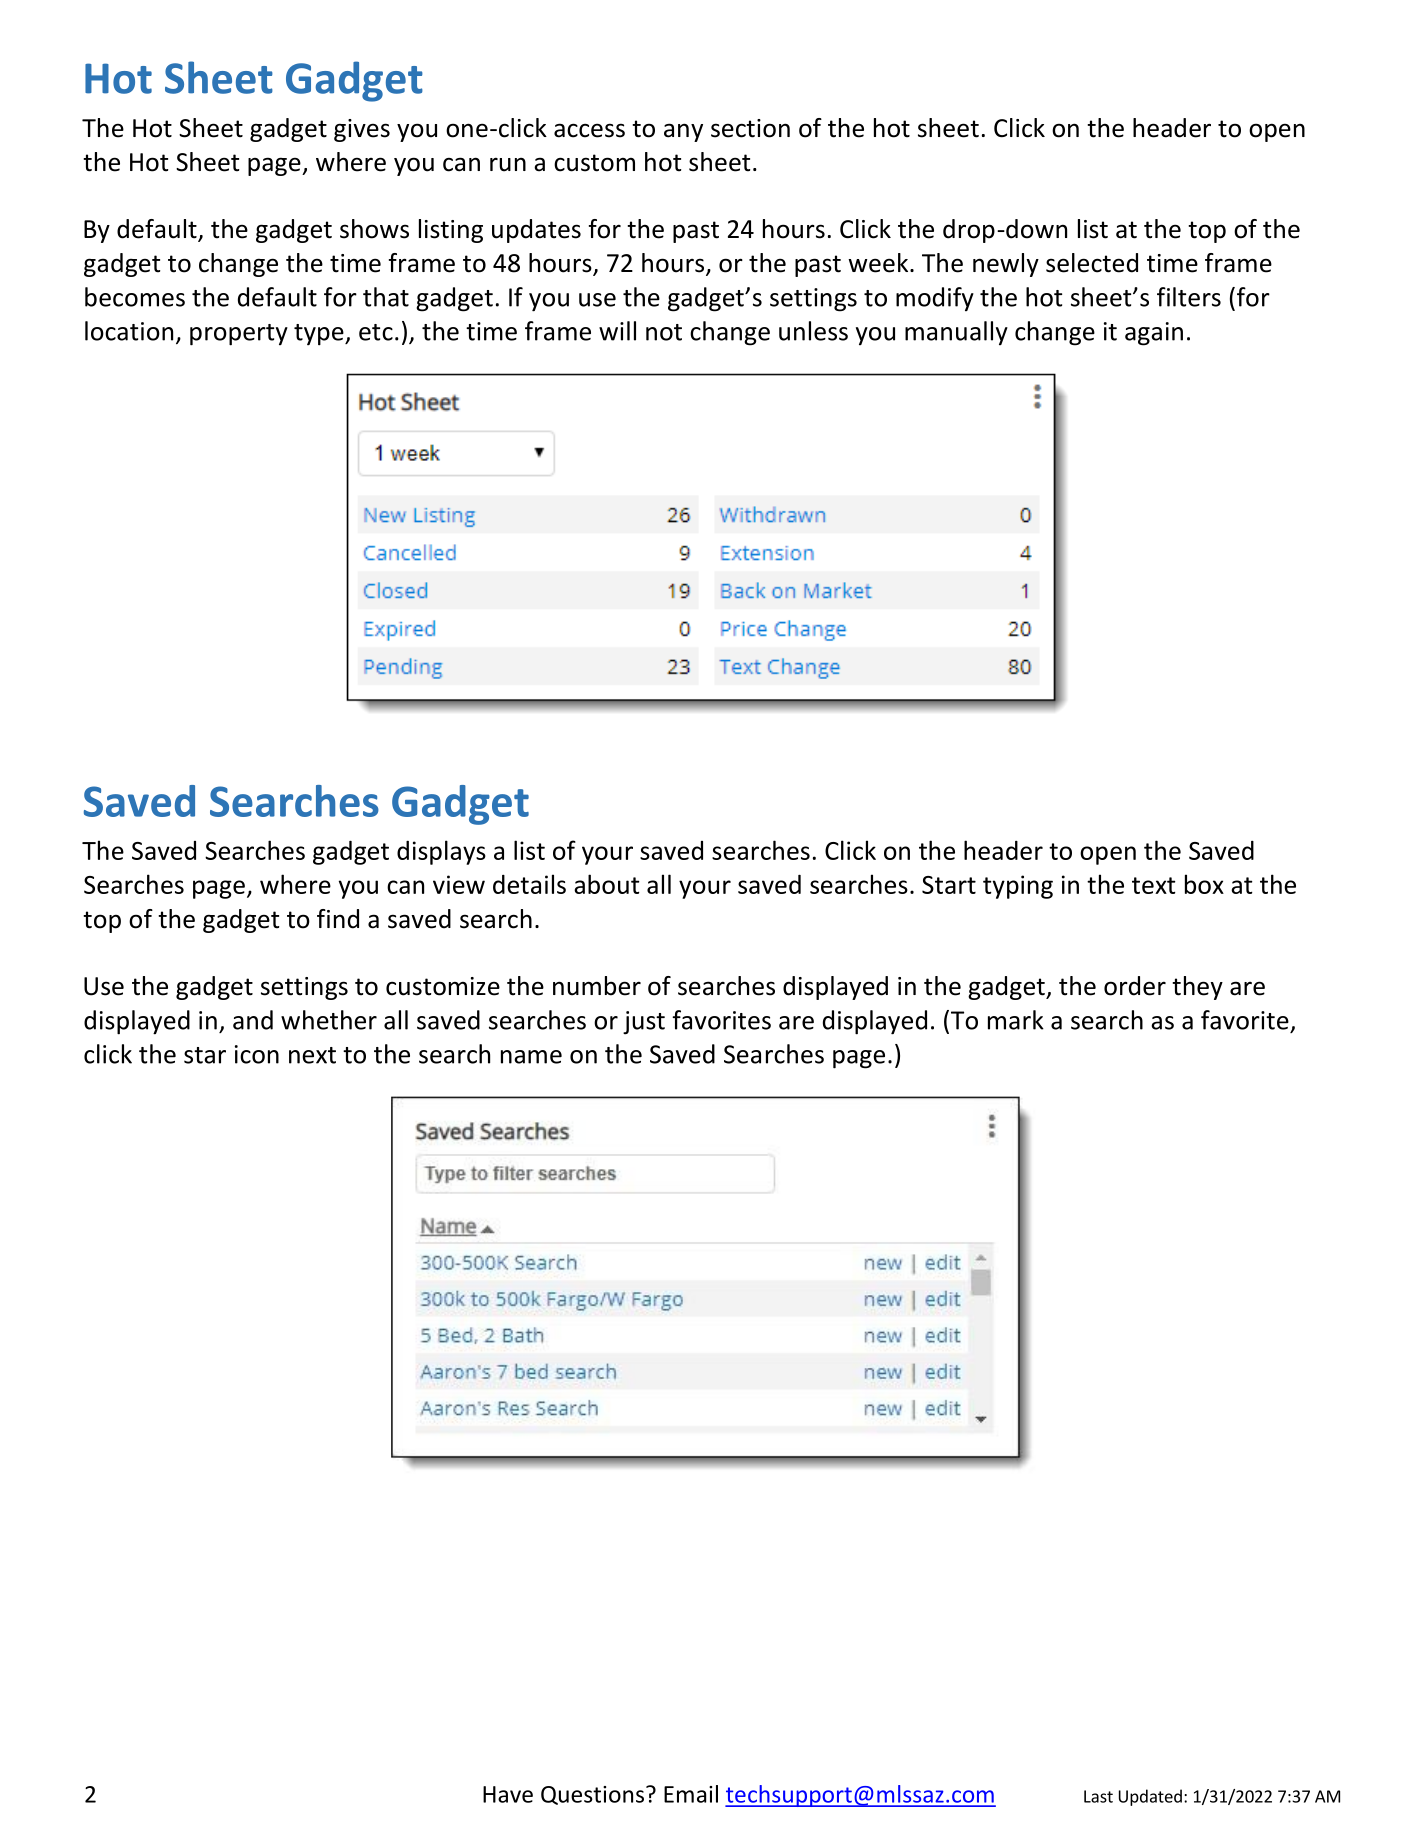  I want to click on displays, so click(441, 852).
